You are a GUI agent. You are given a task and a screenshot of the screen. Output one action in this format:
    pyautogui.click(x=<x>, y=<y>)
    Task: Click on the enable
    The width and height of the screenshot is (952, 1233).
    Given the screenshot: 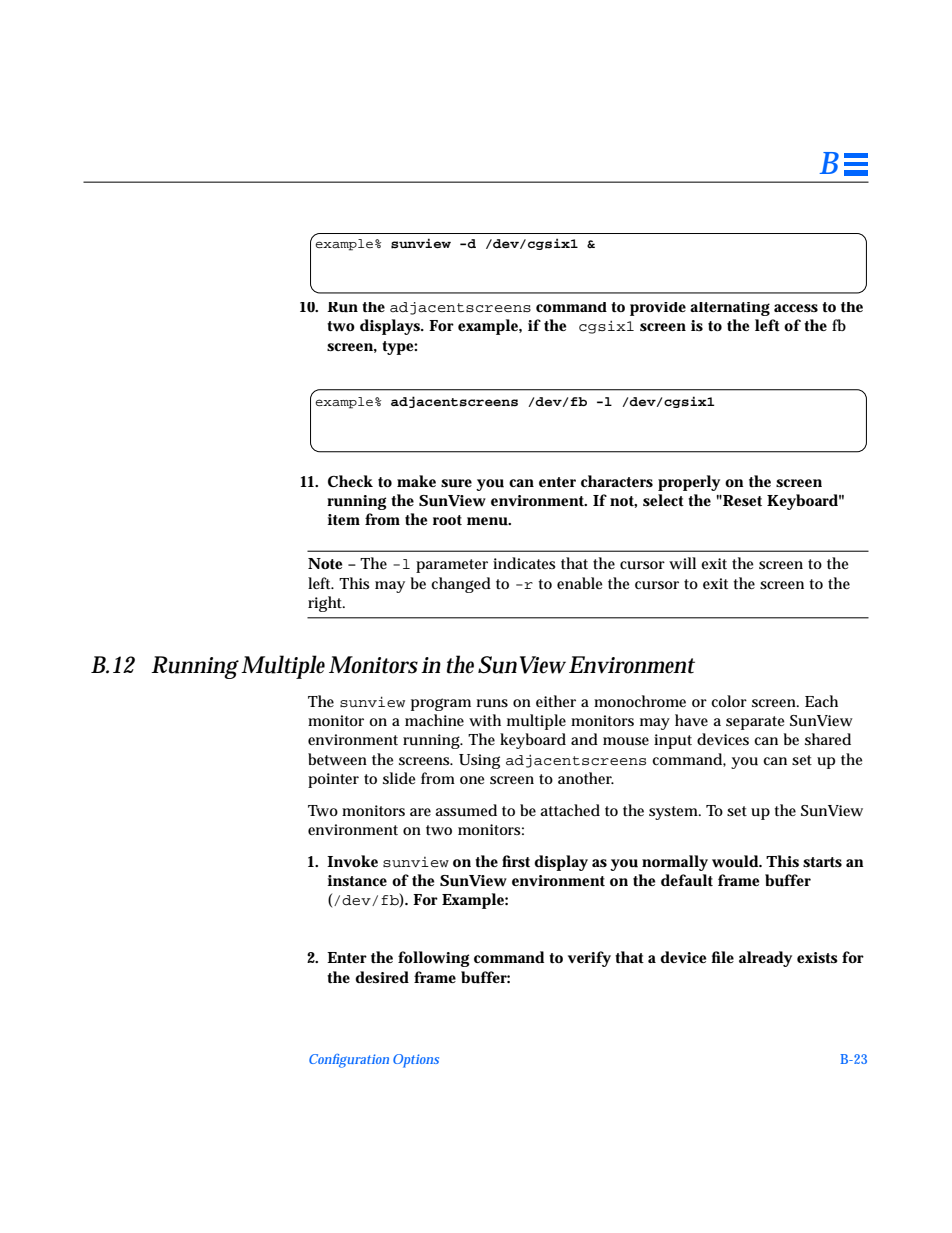 What is the action you would take?
    pyautogui.click(x=579, y=583)
